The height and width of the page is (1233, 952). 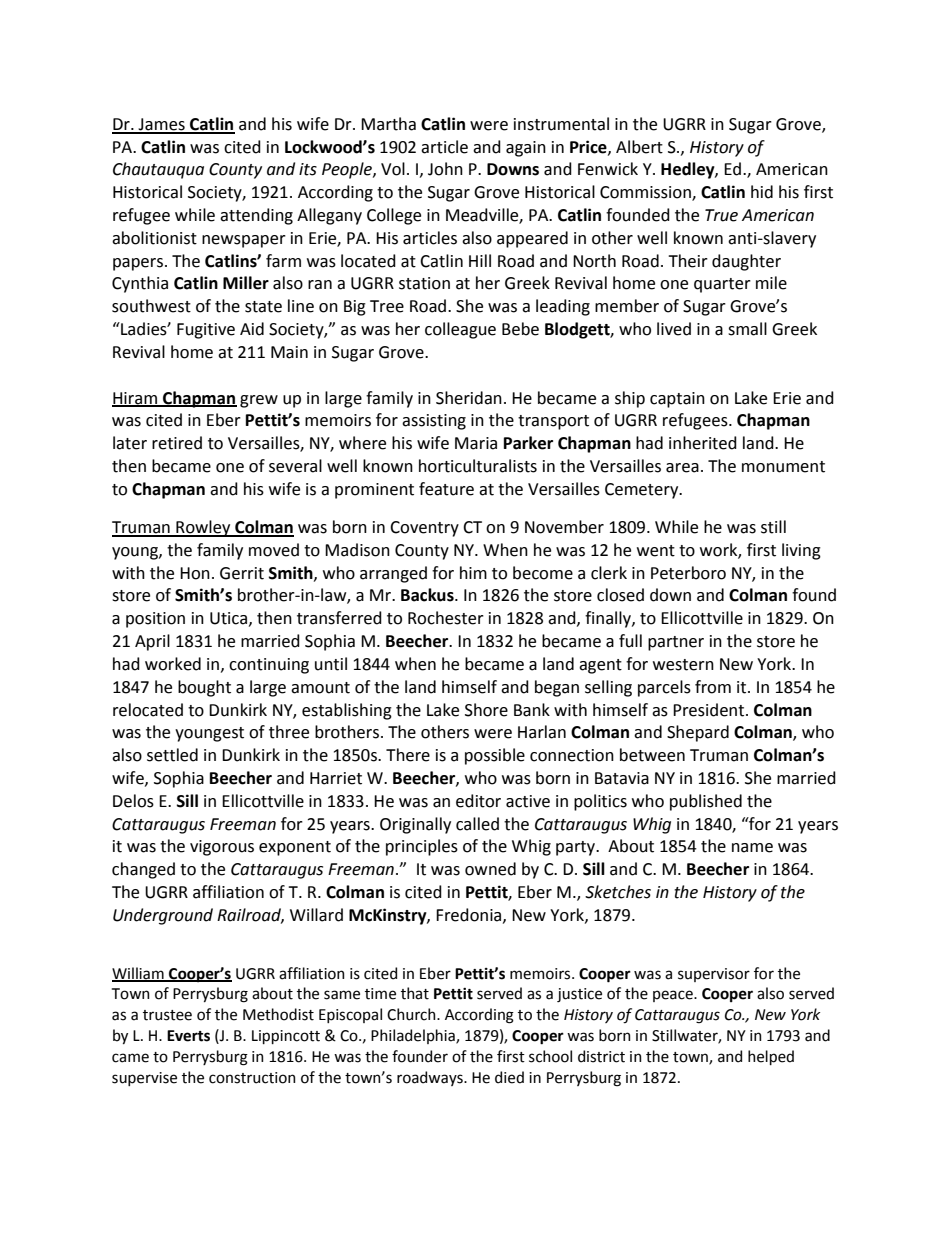 I want to click on Sheridan, so click(x=469, y=398).
